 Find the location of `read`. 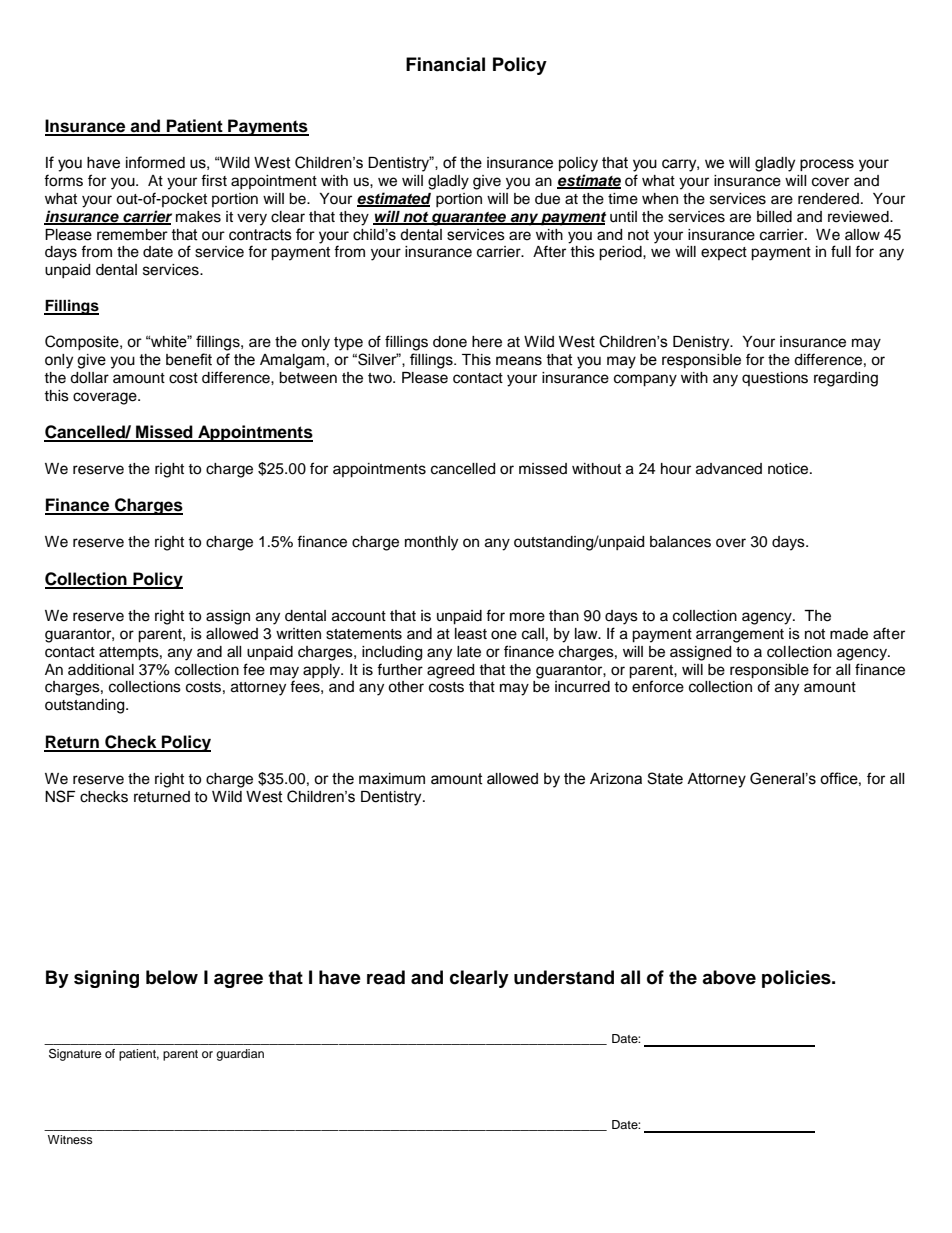

read is located at coordinates (386, 977).
